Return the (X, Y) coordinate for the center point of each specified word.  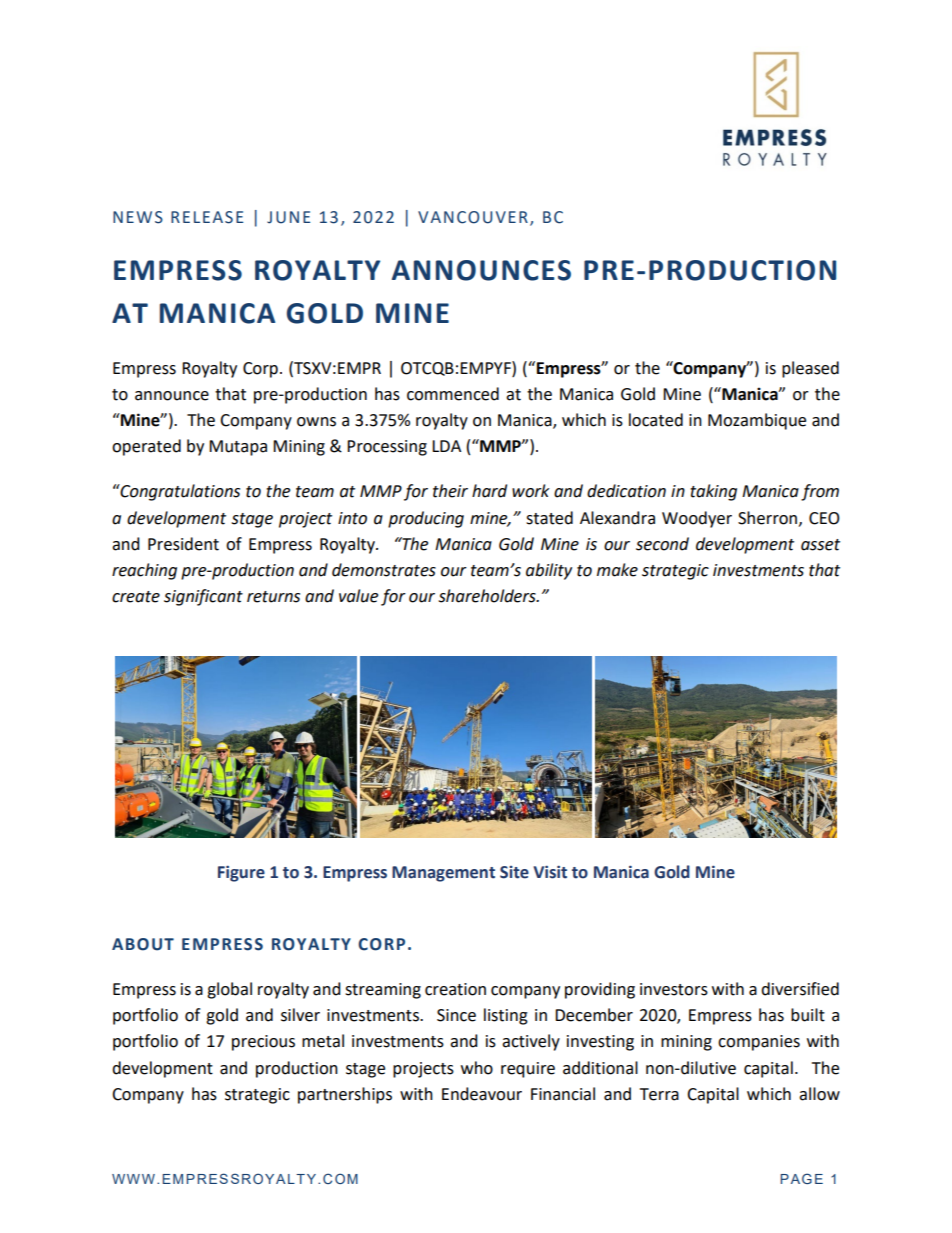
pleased (810, 369)
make (617, 570)
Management (443, 874)
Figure (241, 873)
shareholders (488, 596)
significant (203, 597)
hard (489, 491)
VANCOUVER (473, 217)
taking (713, 492)
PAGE (801, 1178)
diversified (800, 989)
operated (146, 447)
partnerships (345, 1095)
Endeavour (482, 1094)
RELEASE (207, 217)
